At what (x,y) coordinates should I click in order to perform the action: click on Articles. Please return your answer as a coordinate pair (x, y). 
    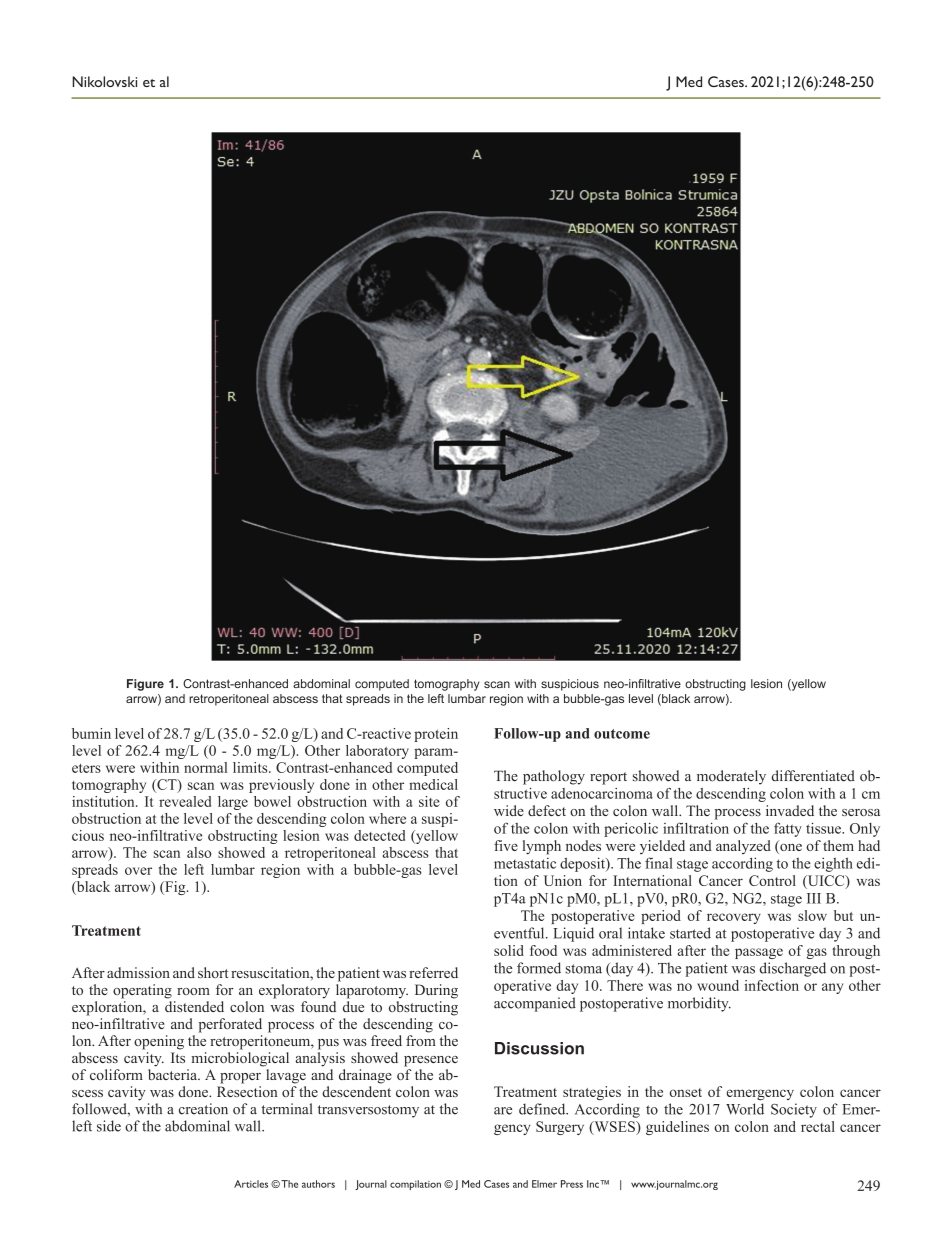
    Looking at the image, I should click on (251, 1184).
